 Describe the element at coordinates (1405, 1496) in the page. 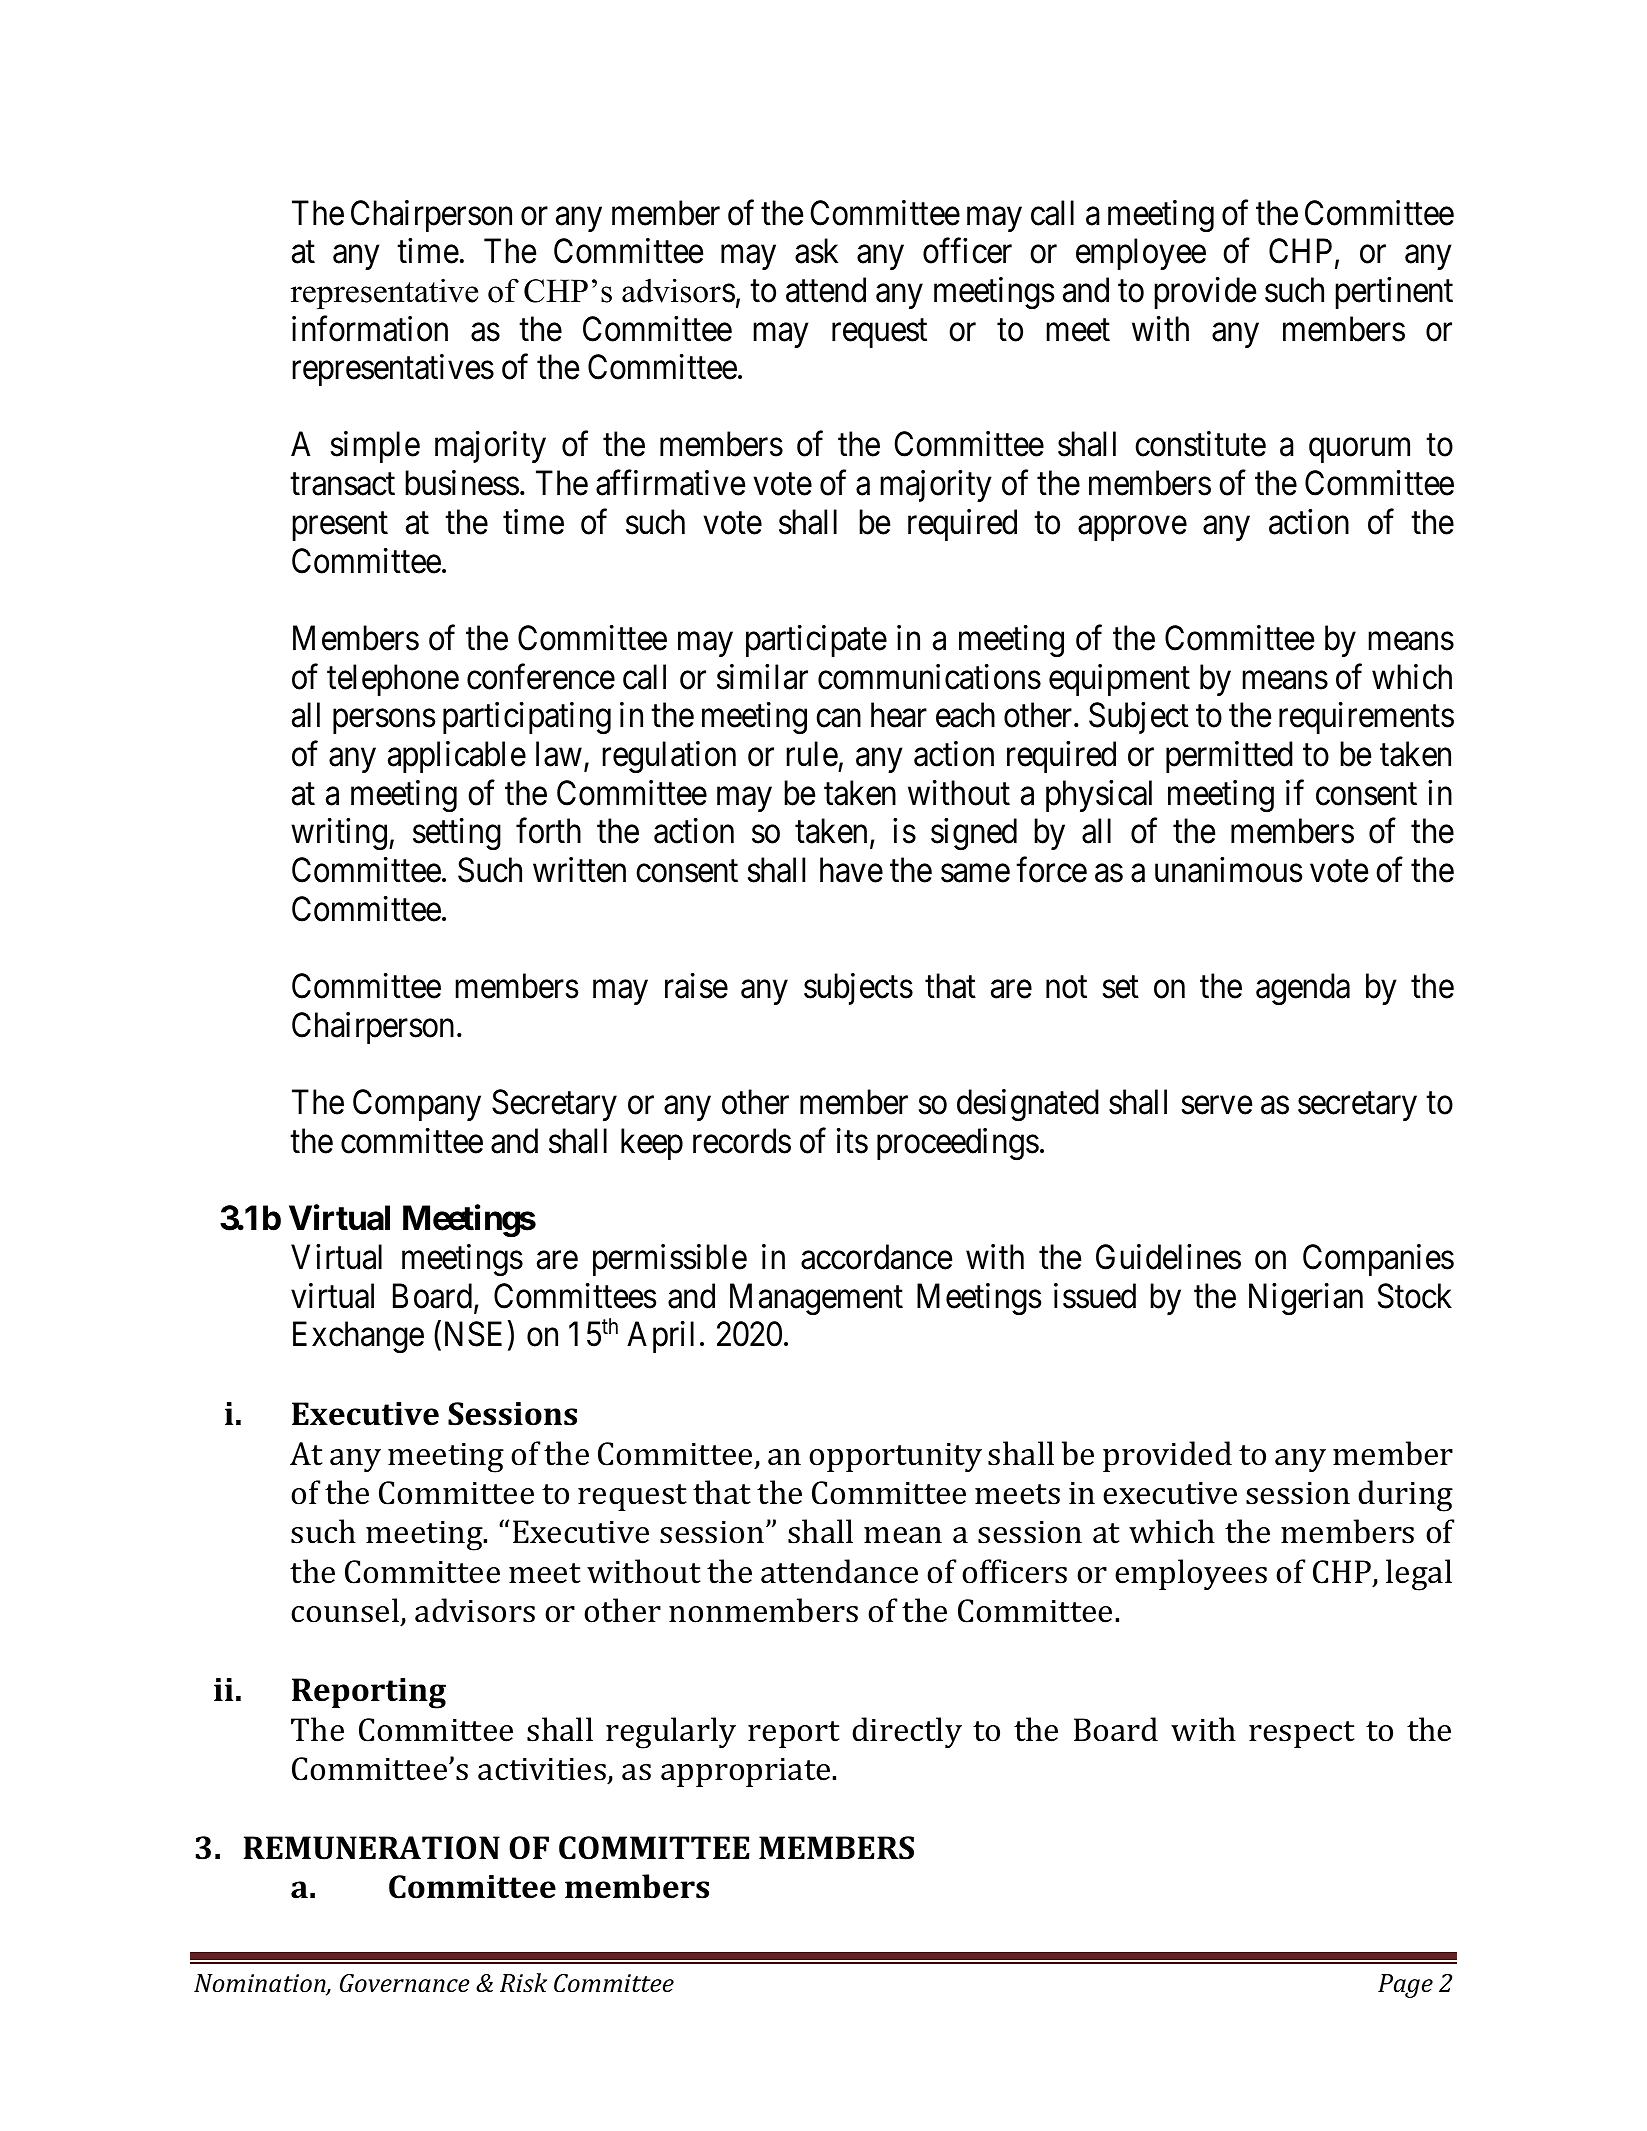

I see `during` at that location.
